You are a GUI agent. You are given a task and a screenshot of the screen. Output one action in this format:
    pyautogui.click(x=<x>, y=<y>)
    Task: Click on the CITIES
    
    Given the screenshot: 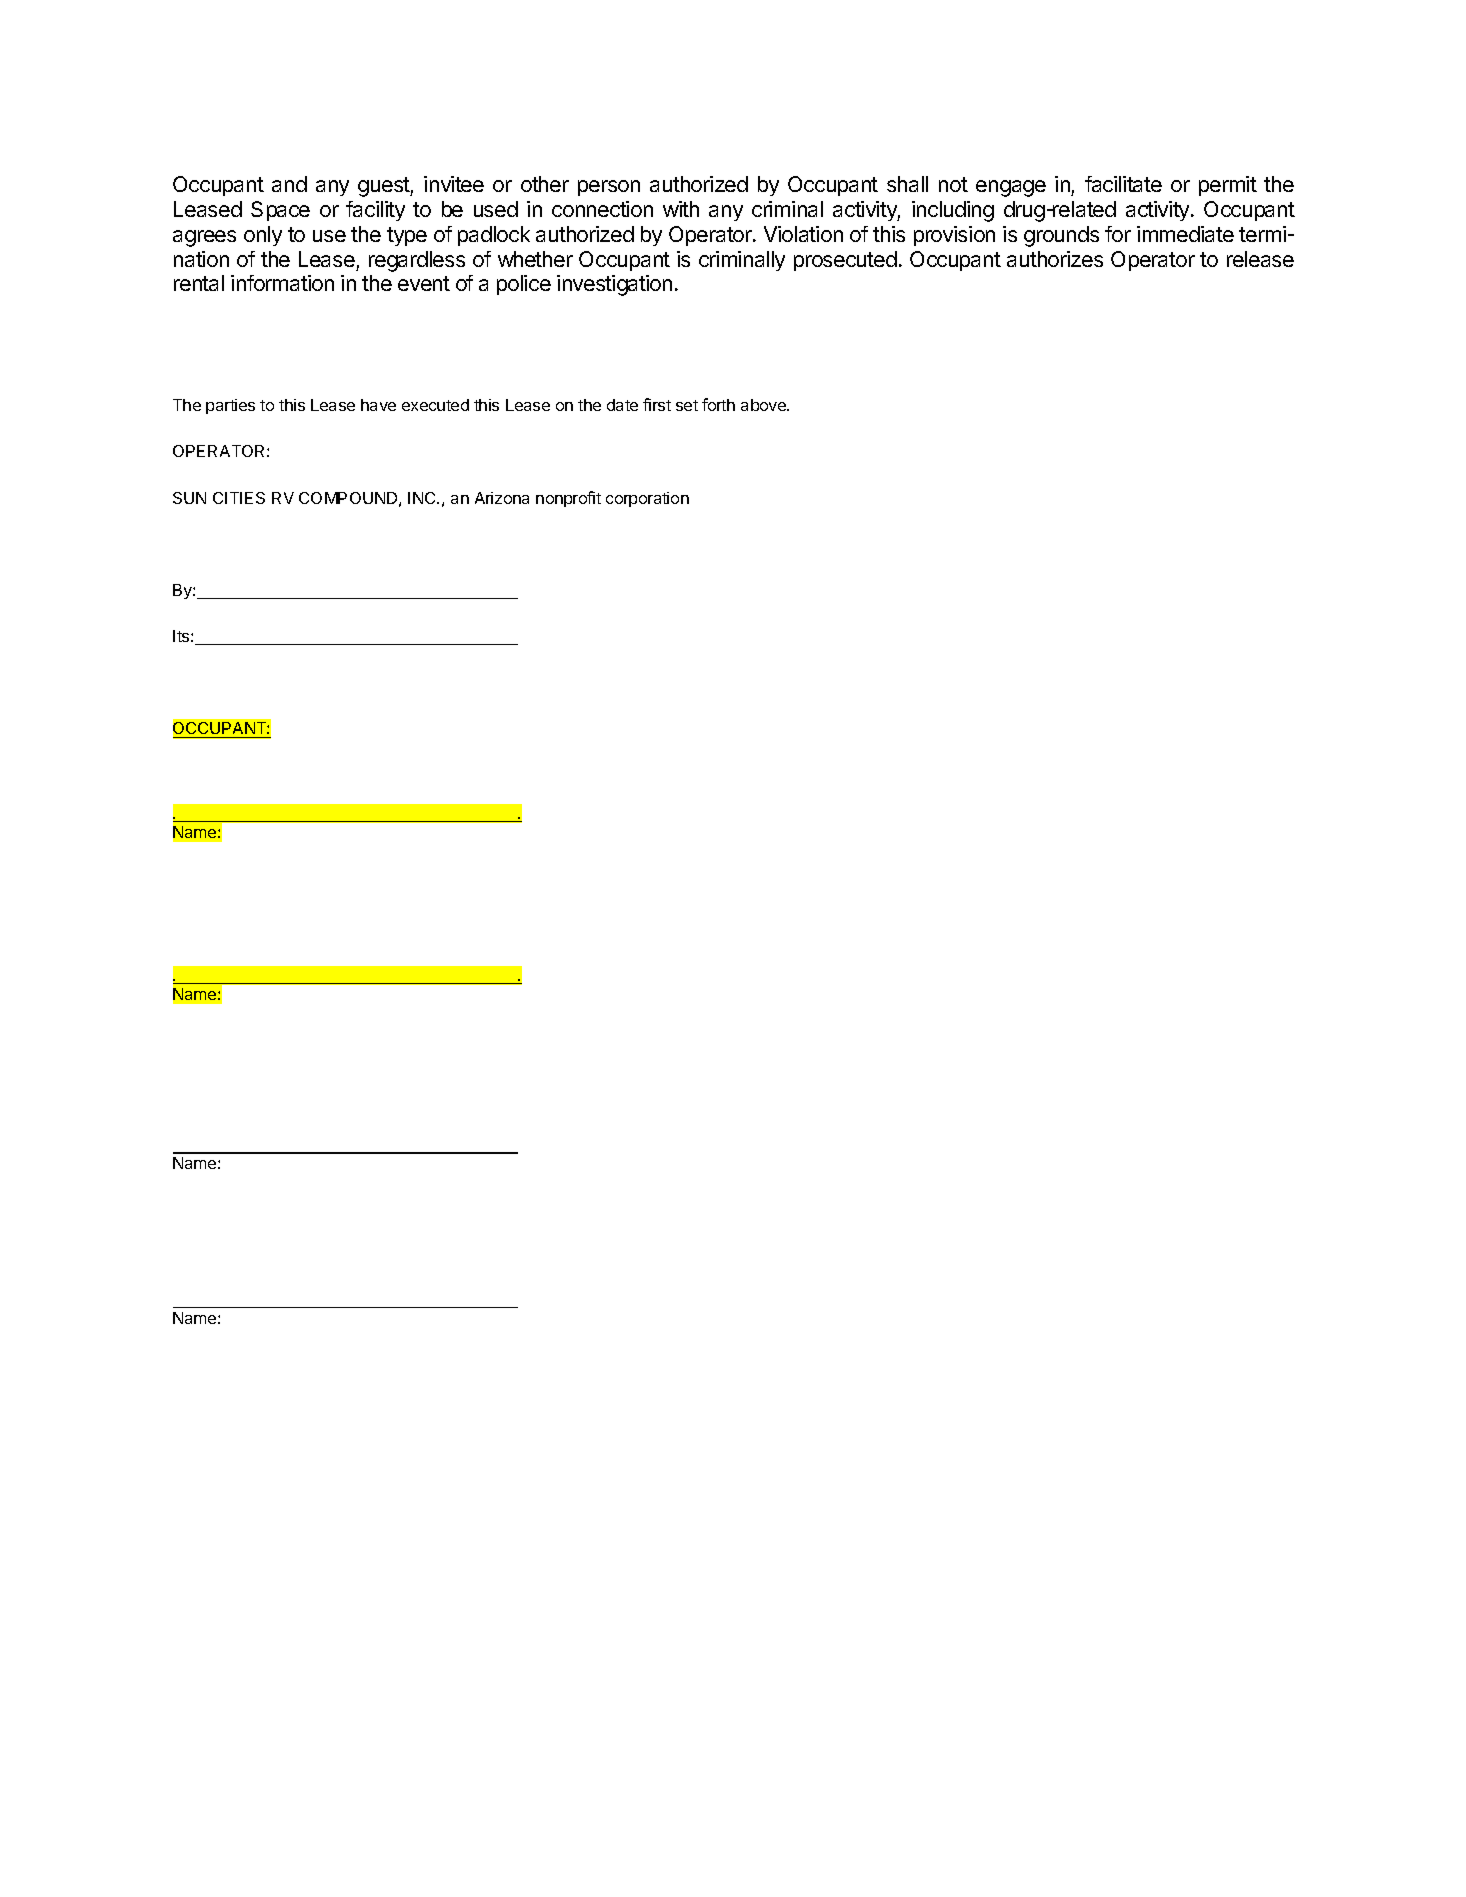 What is the action you would take?
    pyautogui.click(x=239, y=498)
